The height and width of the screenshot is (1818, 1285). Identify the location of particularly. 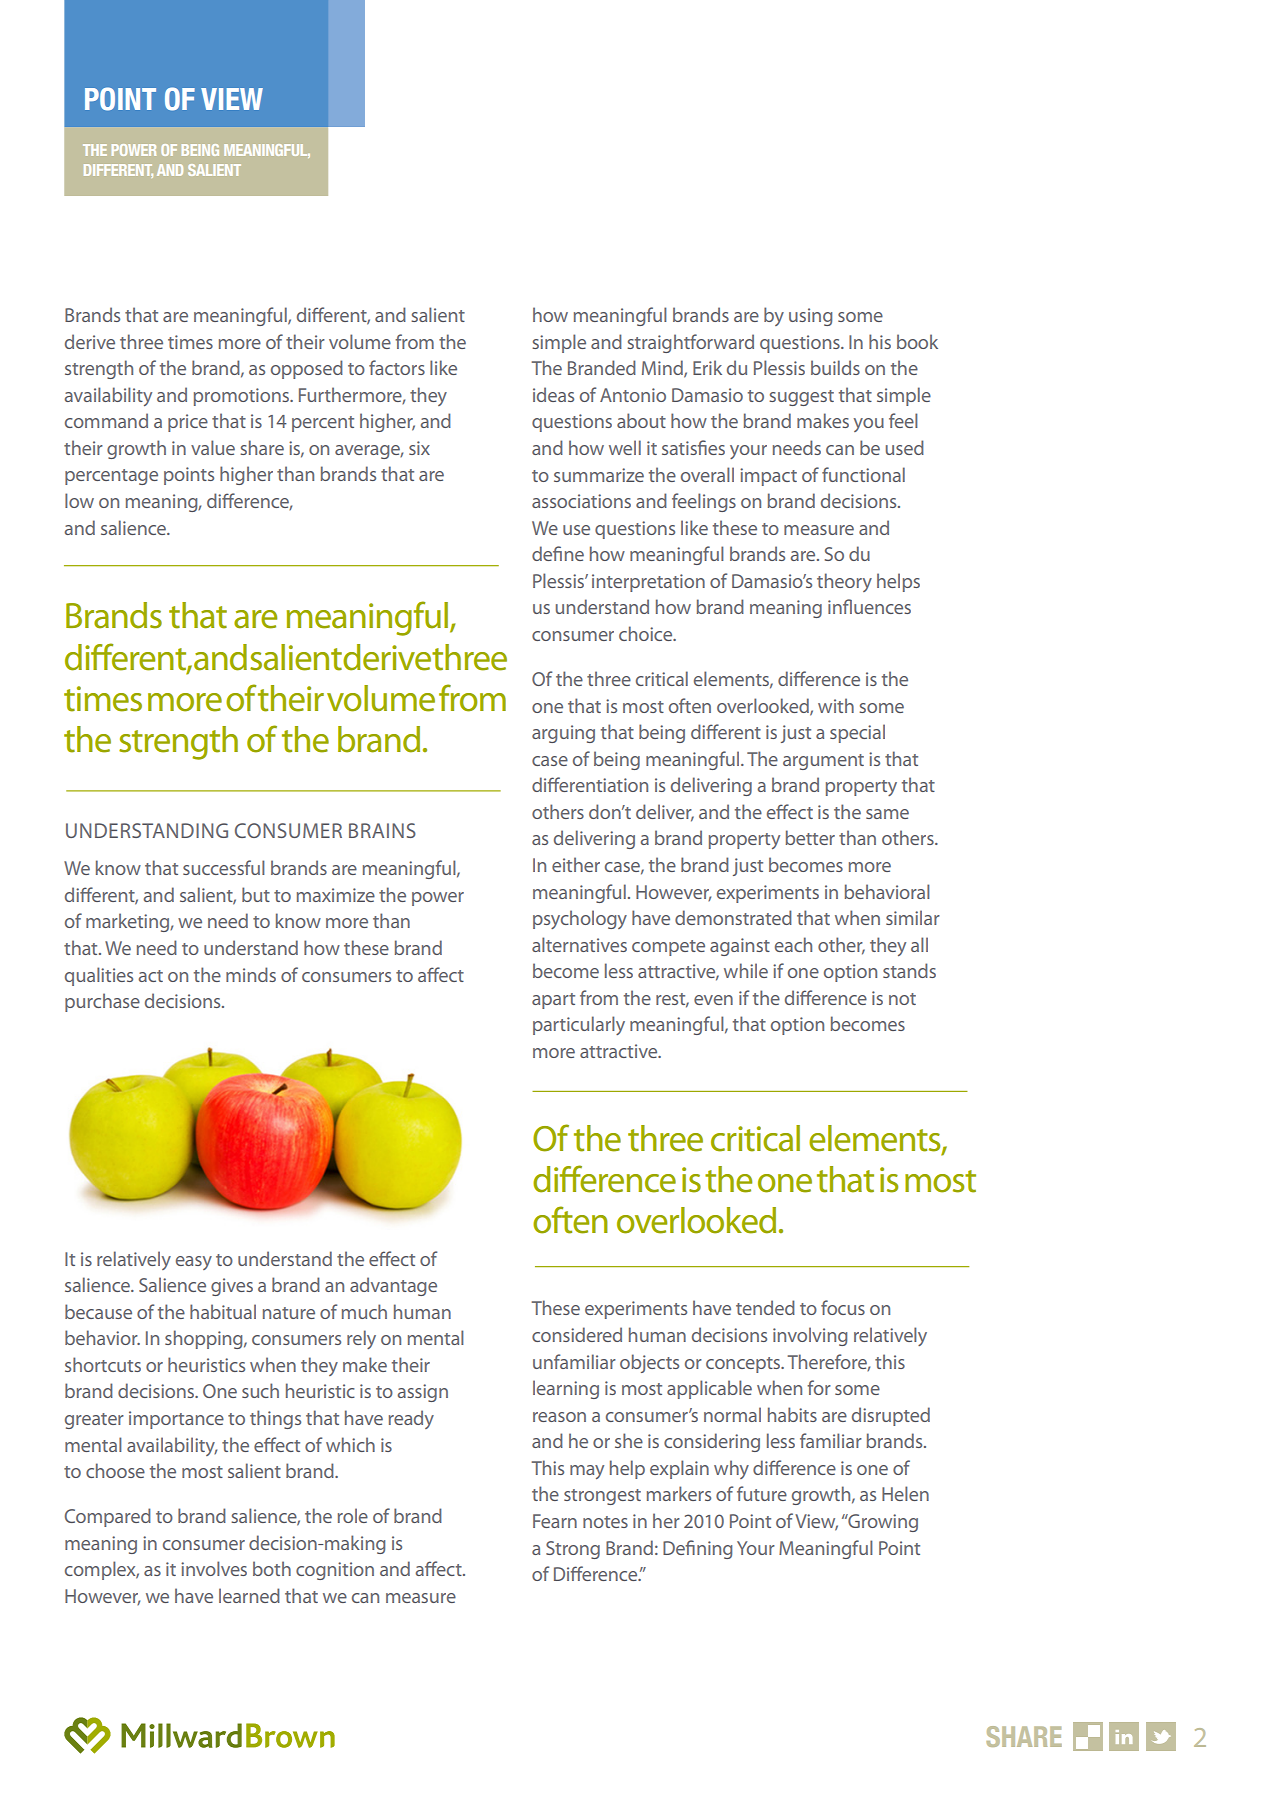
(579, 1025).
